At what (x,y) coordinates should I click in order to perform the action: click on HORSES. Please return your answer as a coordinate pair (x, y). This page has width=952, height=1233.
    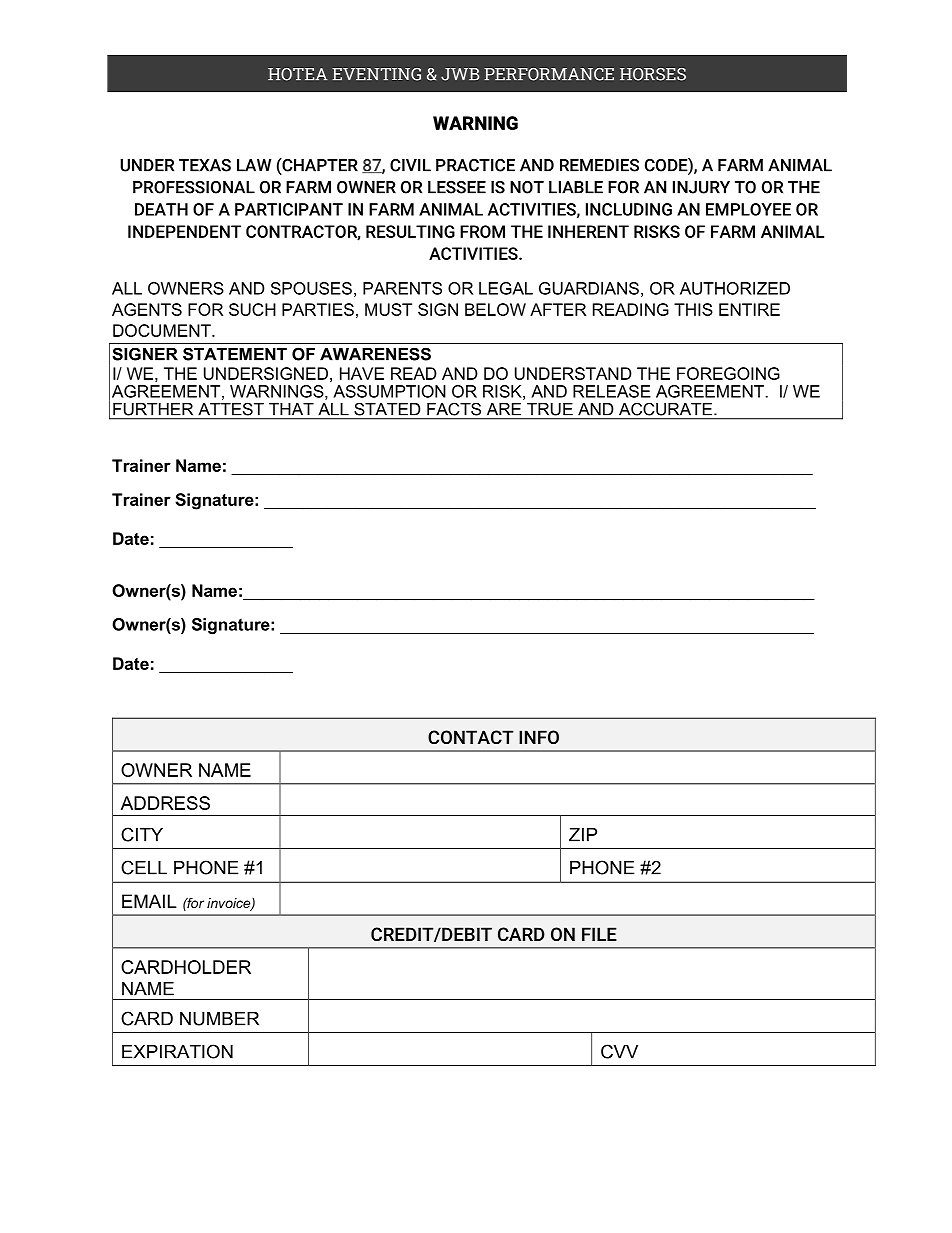
    Looking at the image, I should click on (653, 74).
